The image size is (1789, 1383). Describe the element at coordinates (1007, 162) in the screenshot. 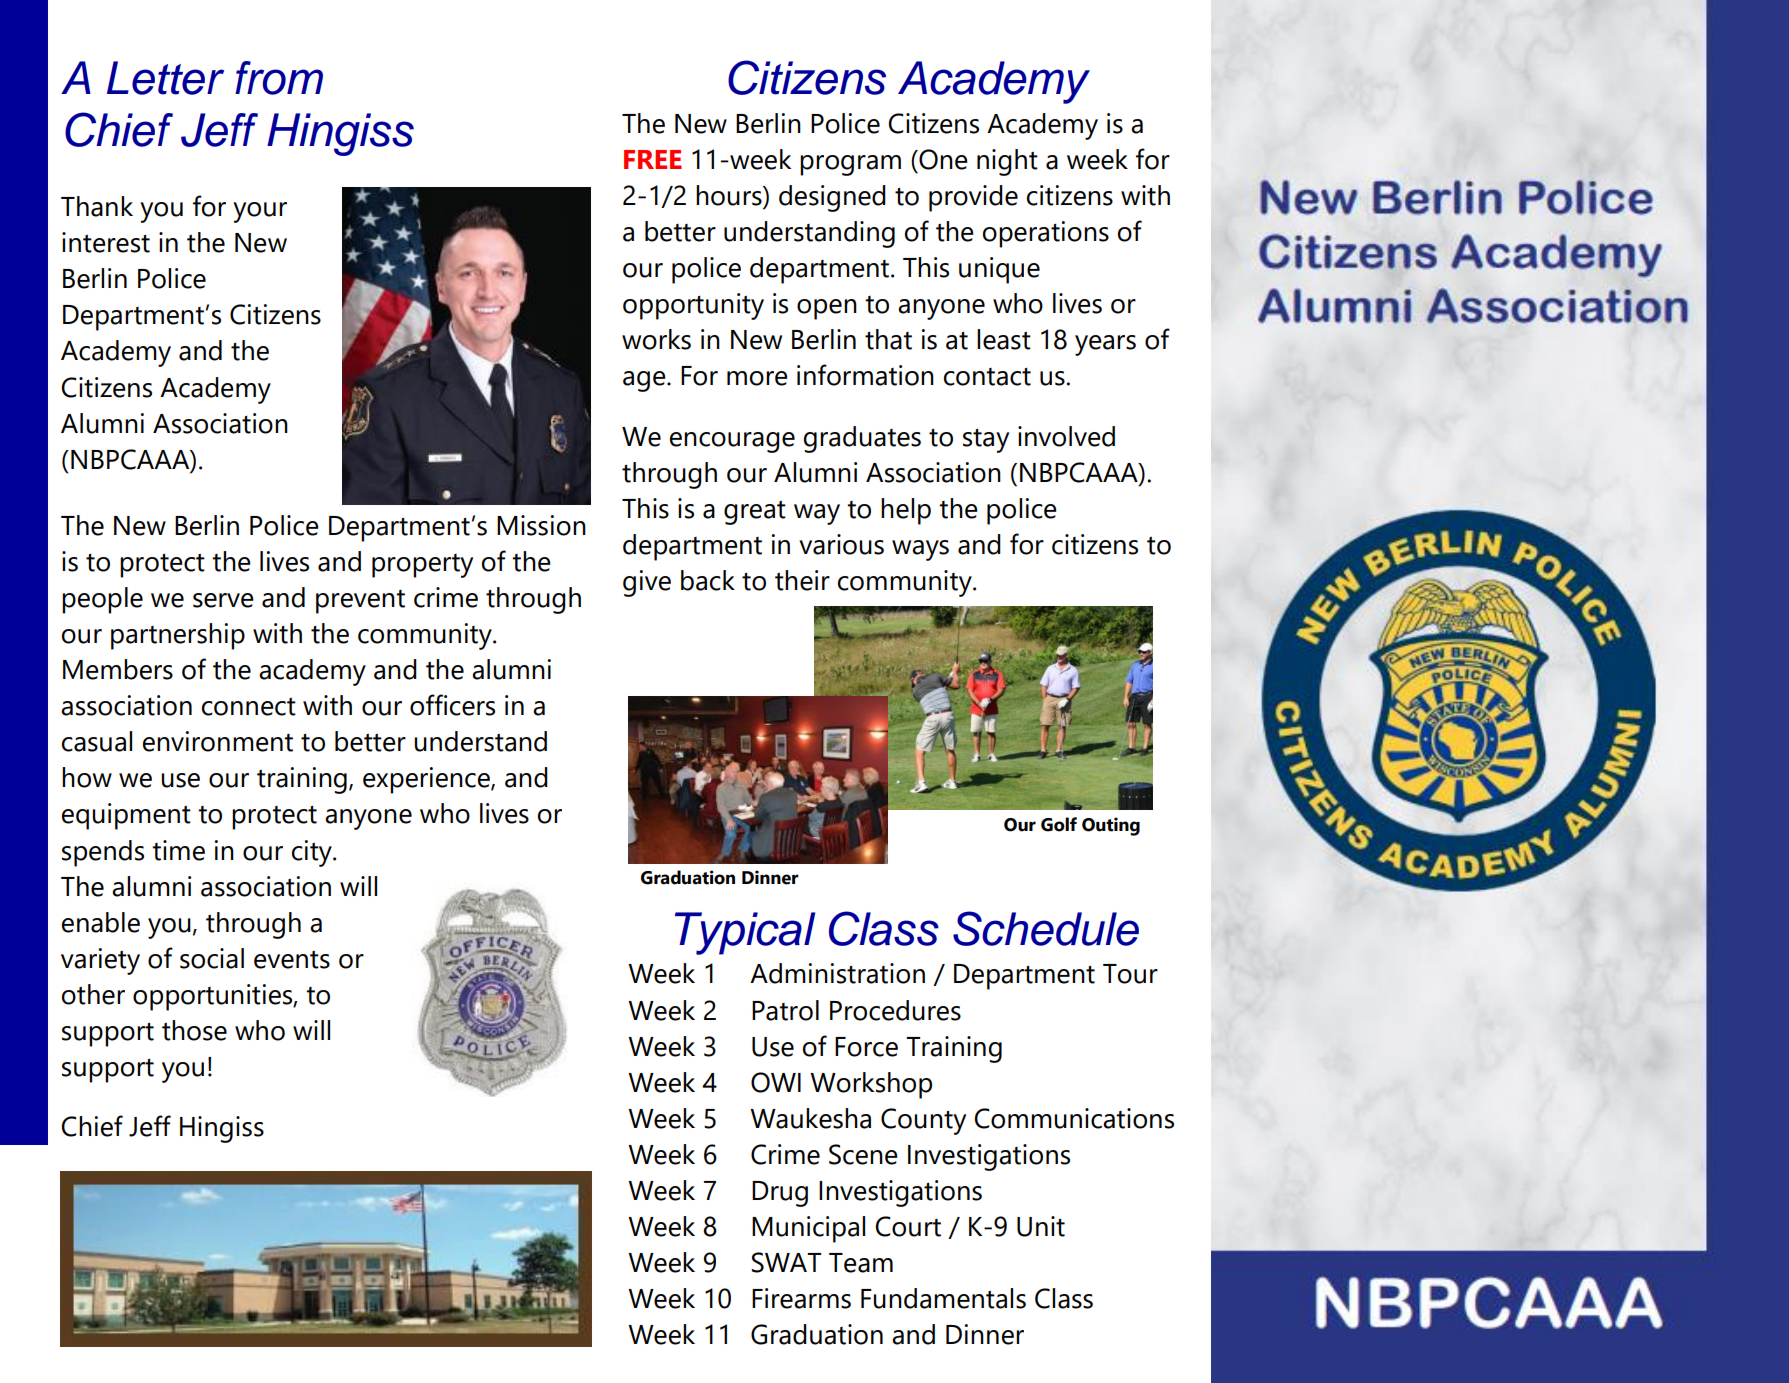

I see `night` at that location.
